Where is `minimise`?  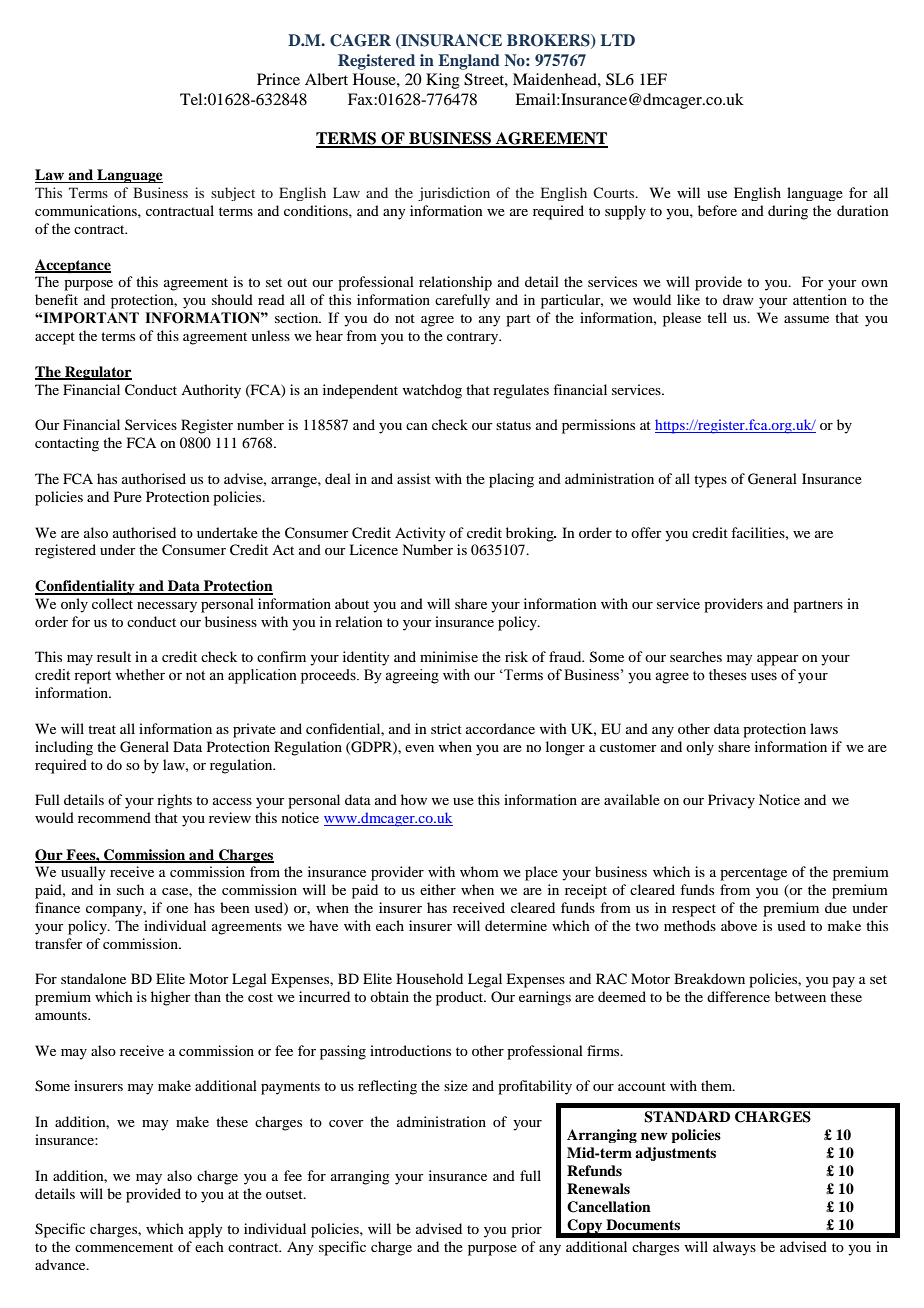 minimise is located at coordinates (449, 656).
